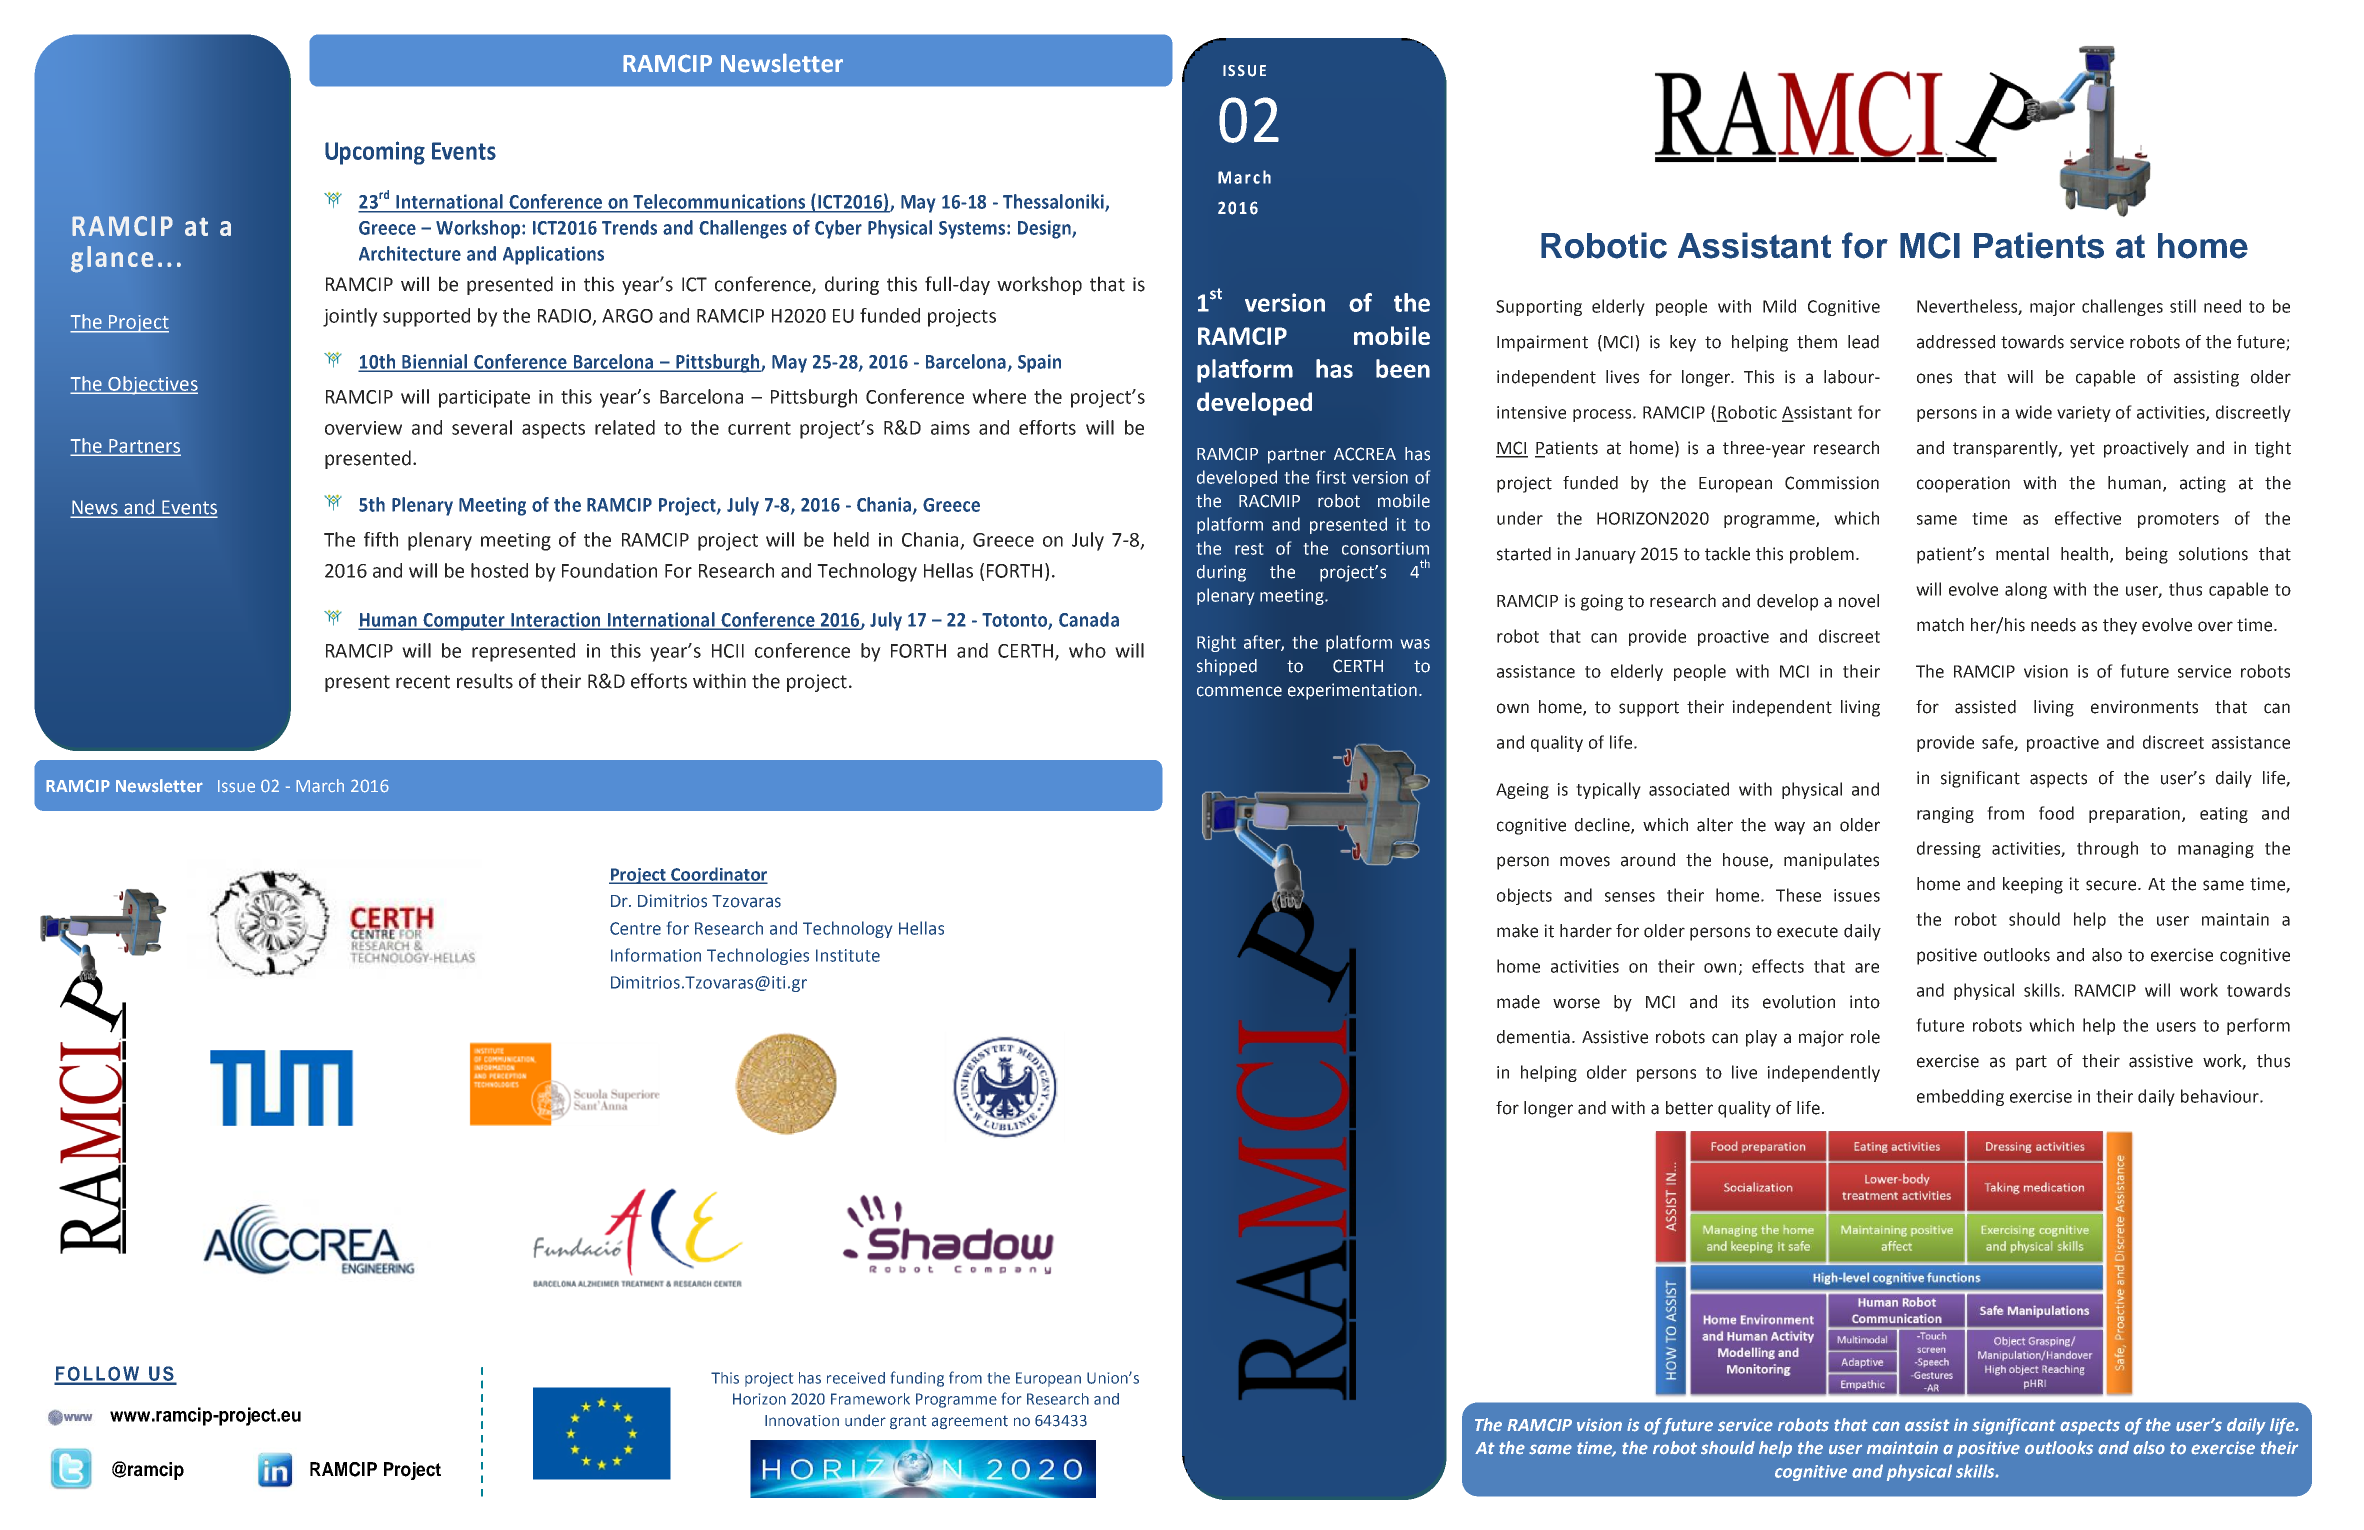 The width and height of the screenshot is (2364, 1530). Describe the element at coordinates (1089, 619) in the screenshot. I see `Canada` at that location.
